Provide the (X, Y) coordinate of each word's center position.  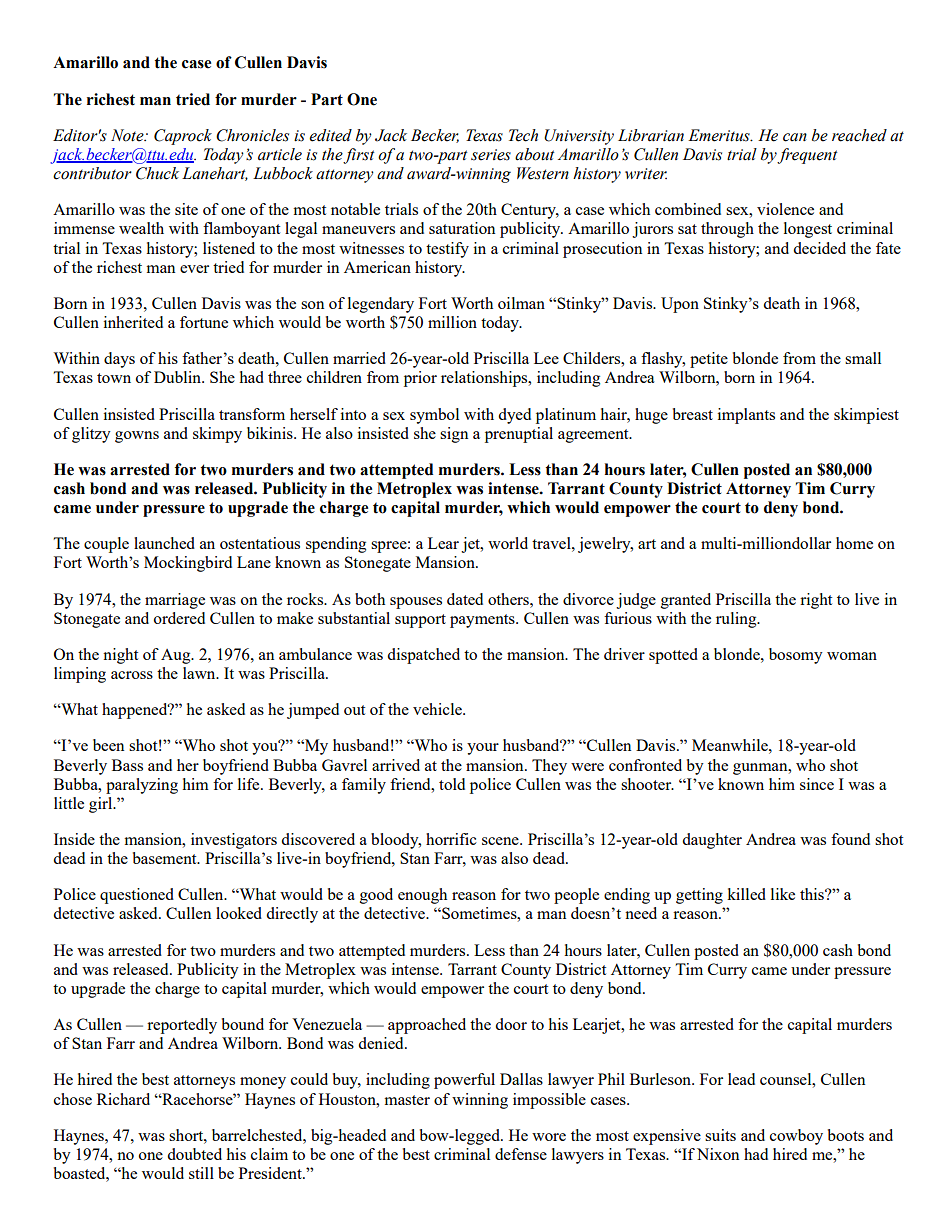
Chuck (157, 173)
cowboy (796, 1137)
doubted (194, 1154)
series (491, 155)
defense (521, 1154)
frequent (807, 156)
